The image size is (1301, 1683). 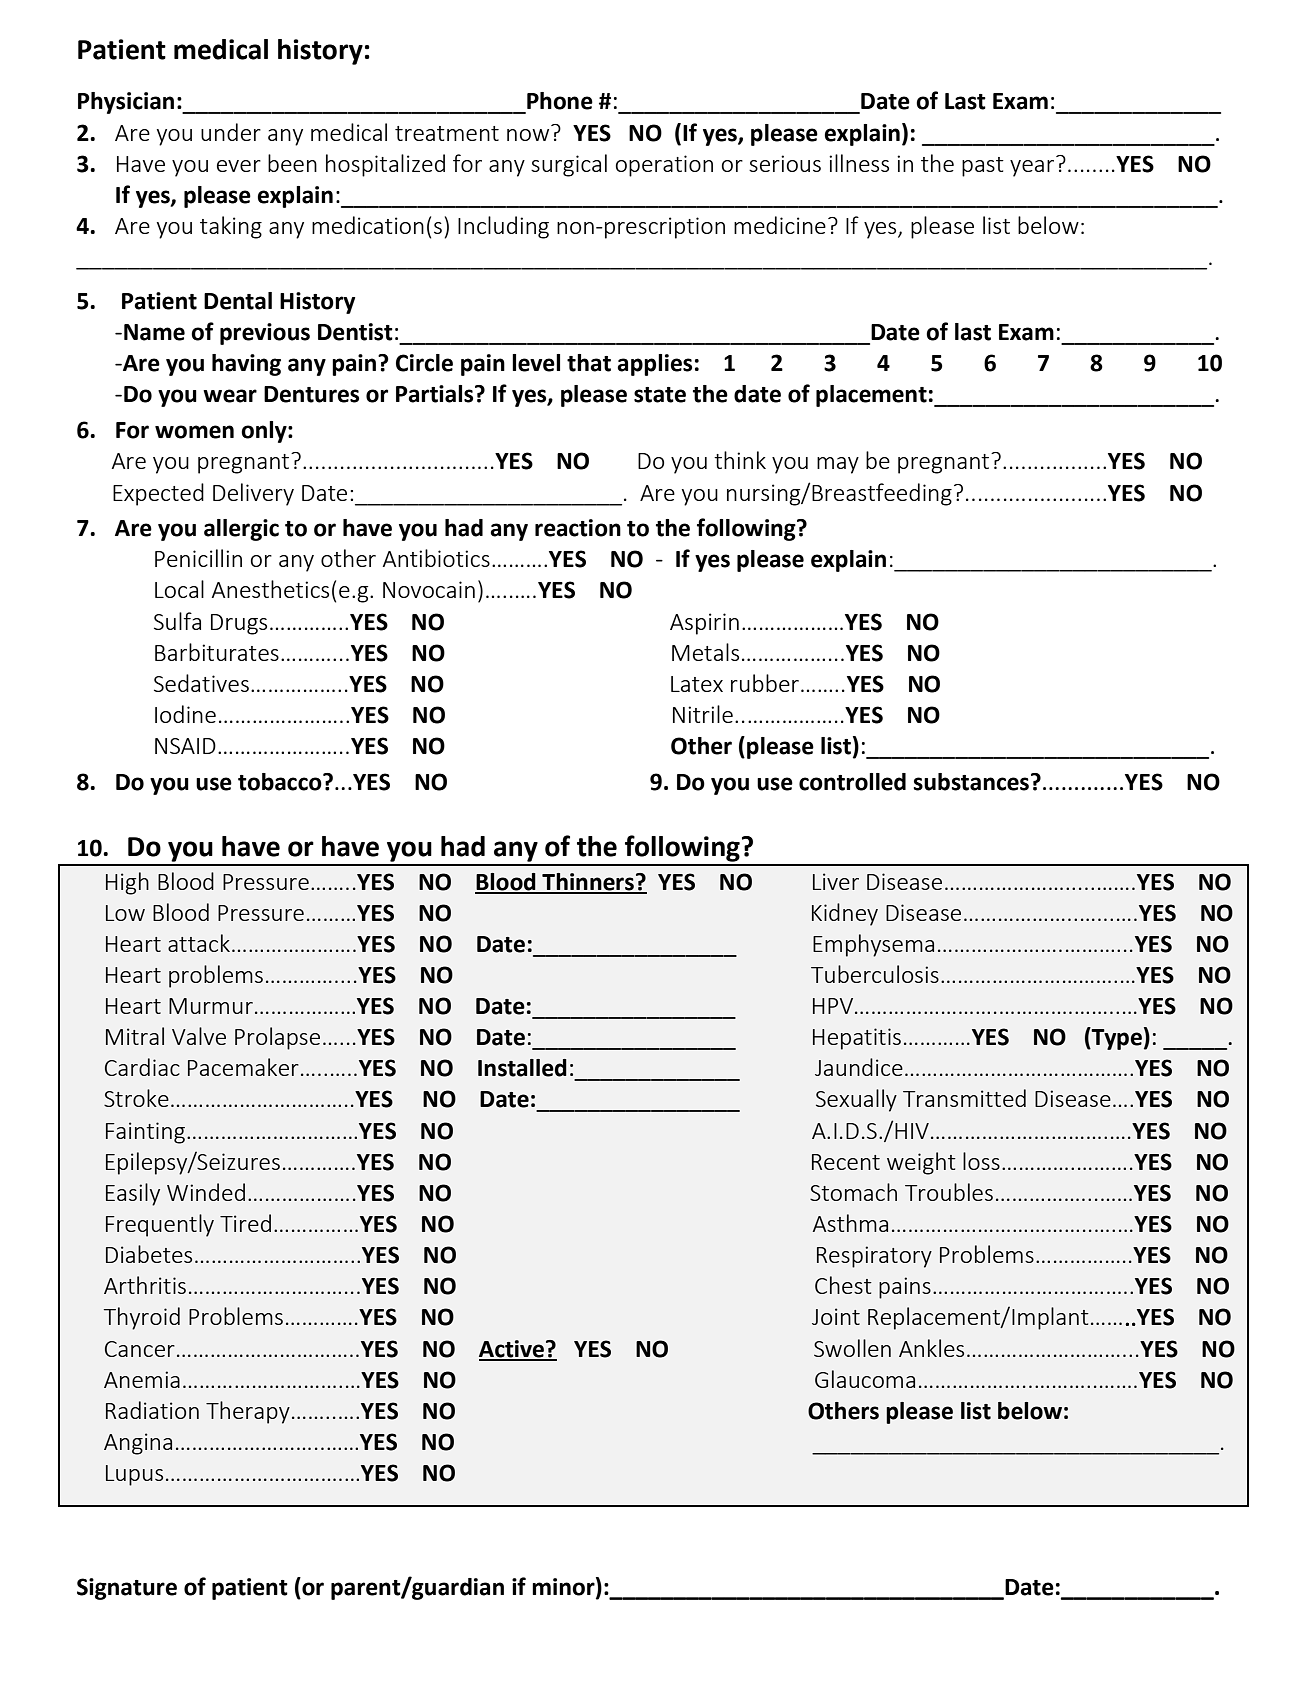 I want to click on Swollen, so click(x=852, y=1348).
